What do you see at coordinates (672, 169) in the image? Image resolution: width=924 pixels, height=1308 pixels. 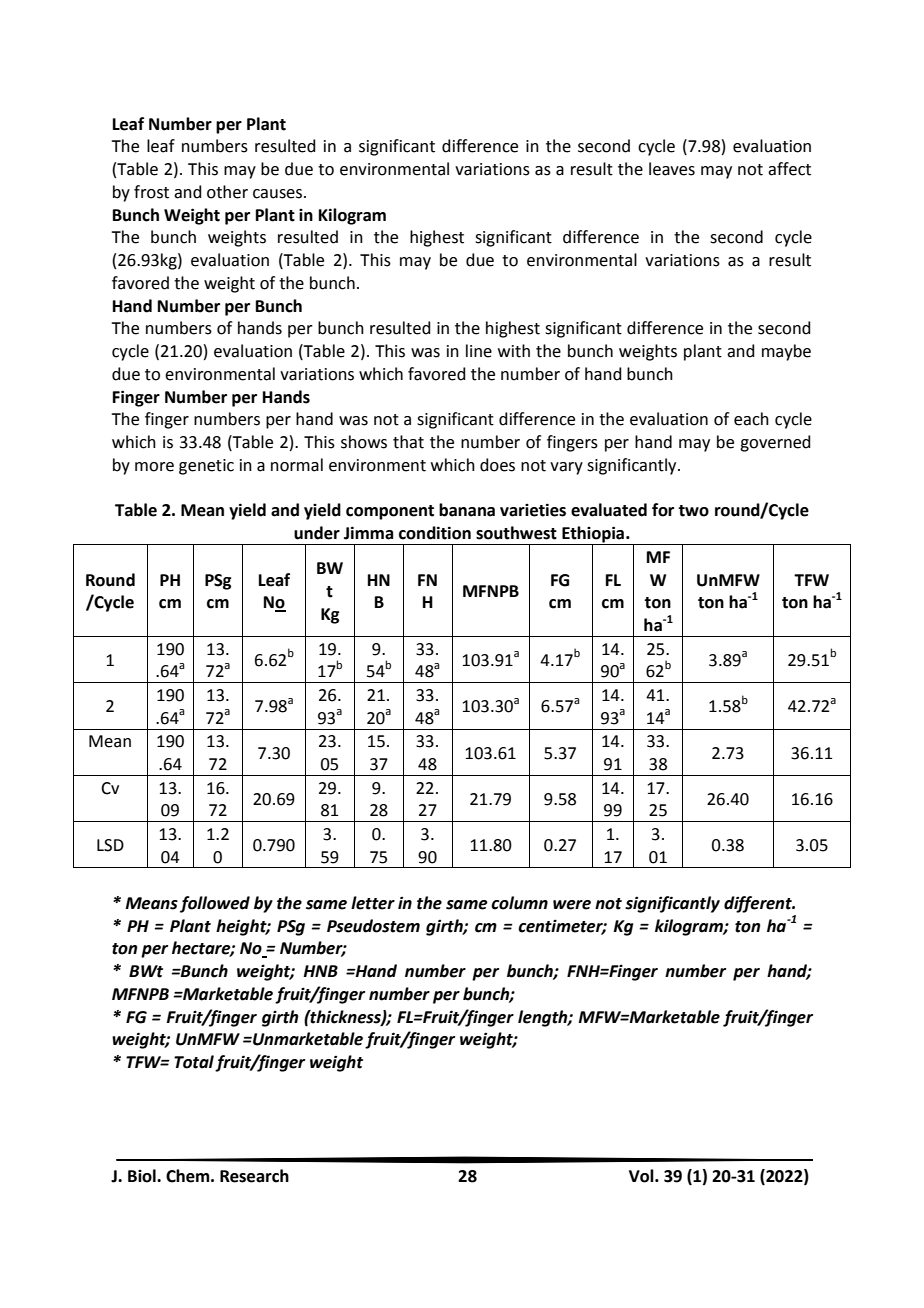 I see `leaves` at bounding box center [672, 169].
